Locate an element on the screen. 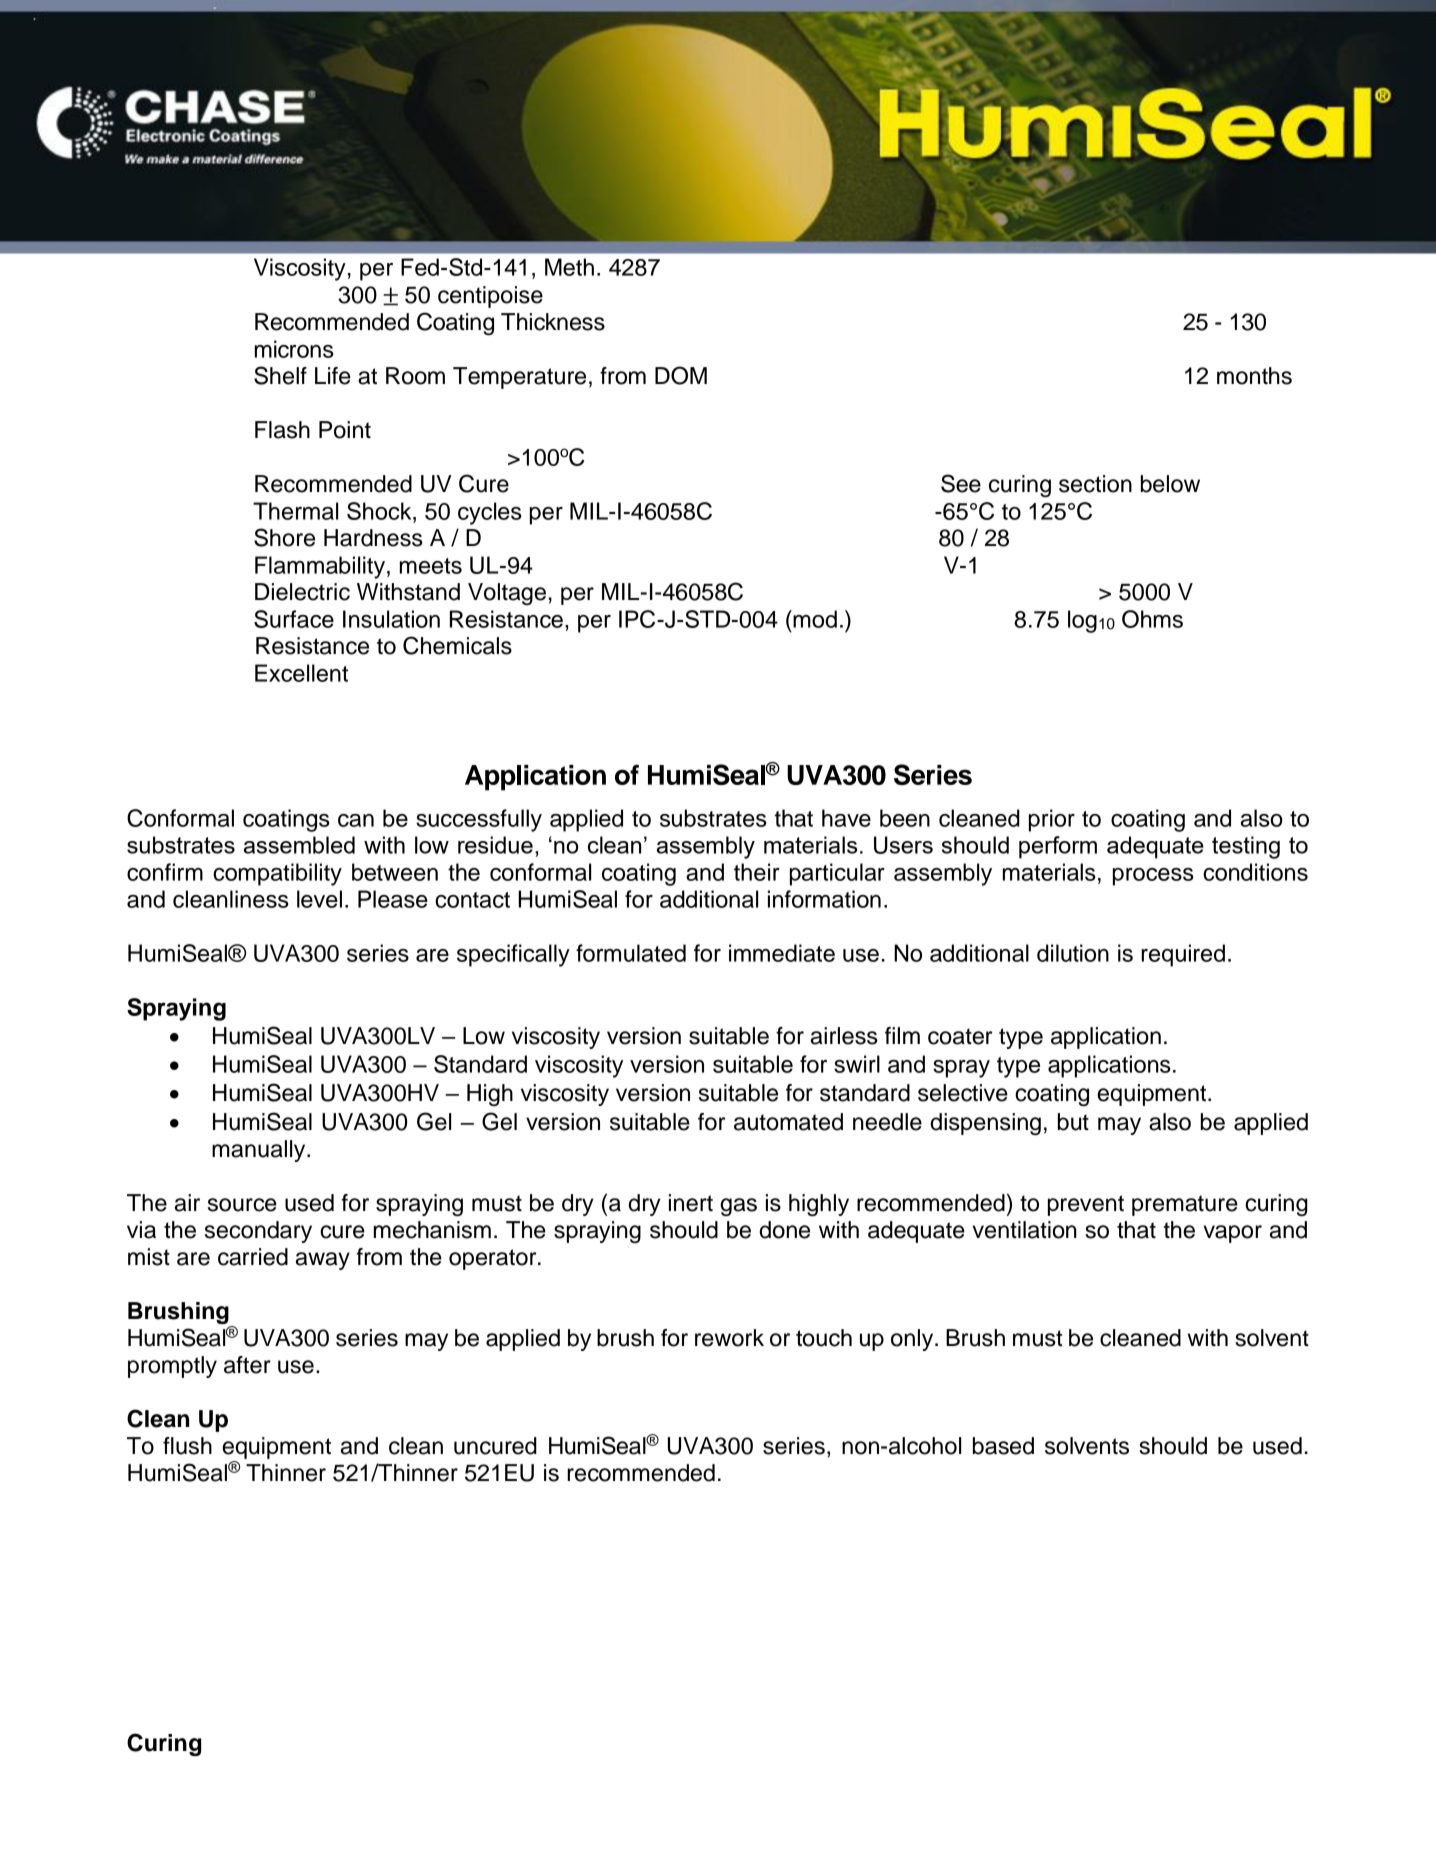 The height and width of the screenshot is (1859, 1436). rework is located at coordinates (729, 1338).
